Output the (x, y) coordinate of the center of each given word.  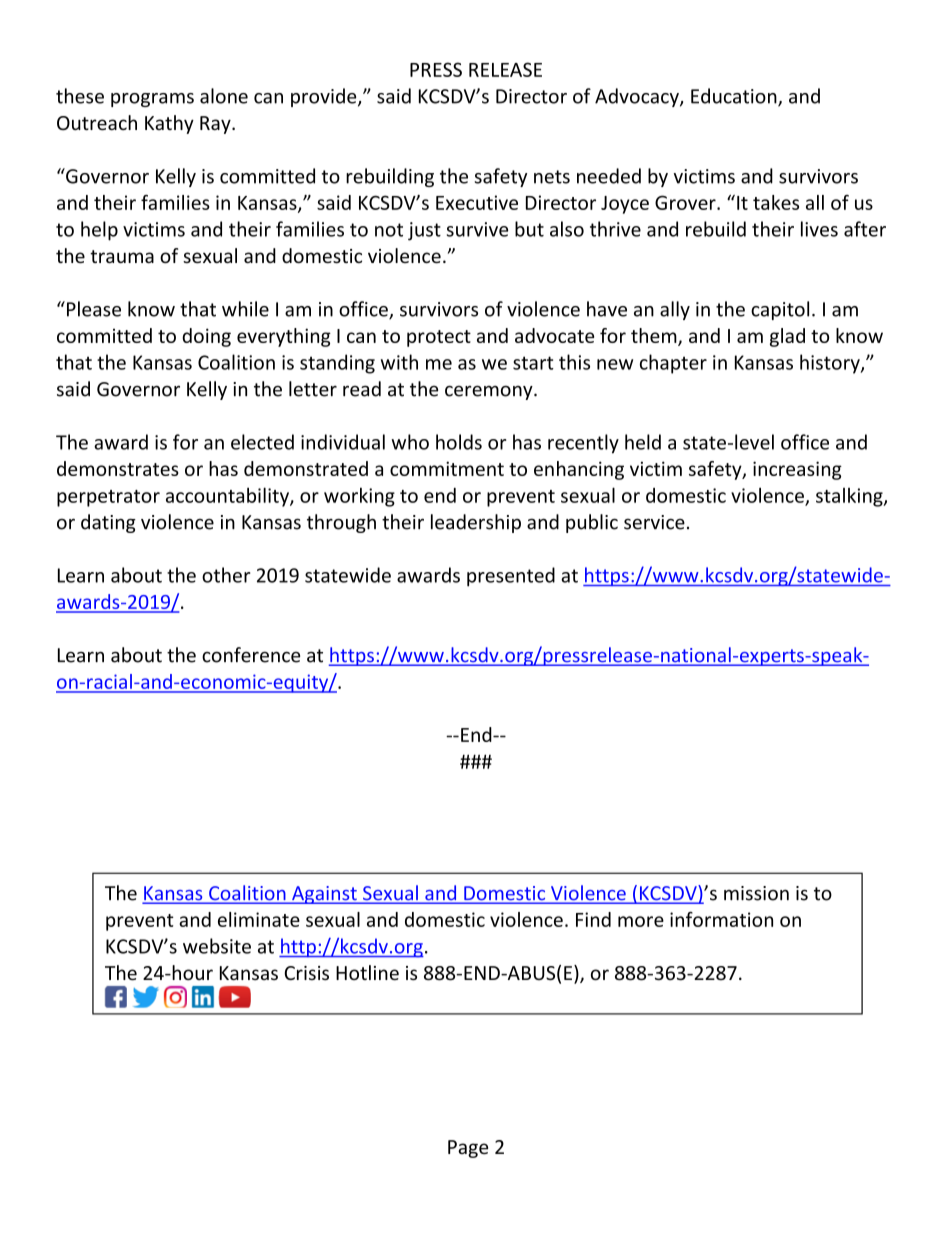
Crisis (306, 973)
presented (511, 577)
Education (735, 97)
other (226, 575)
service (654, 522)
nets (552, 177)
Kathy (169, 124)
